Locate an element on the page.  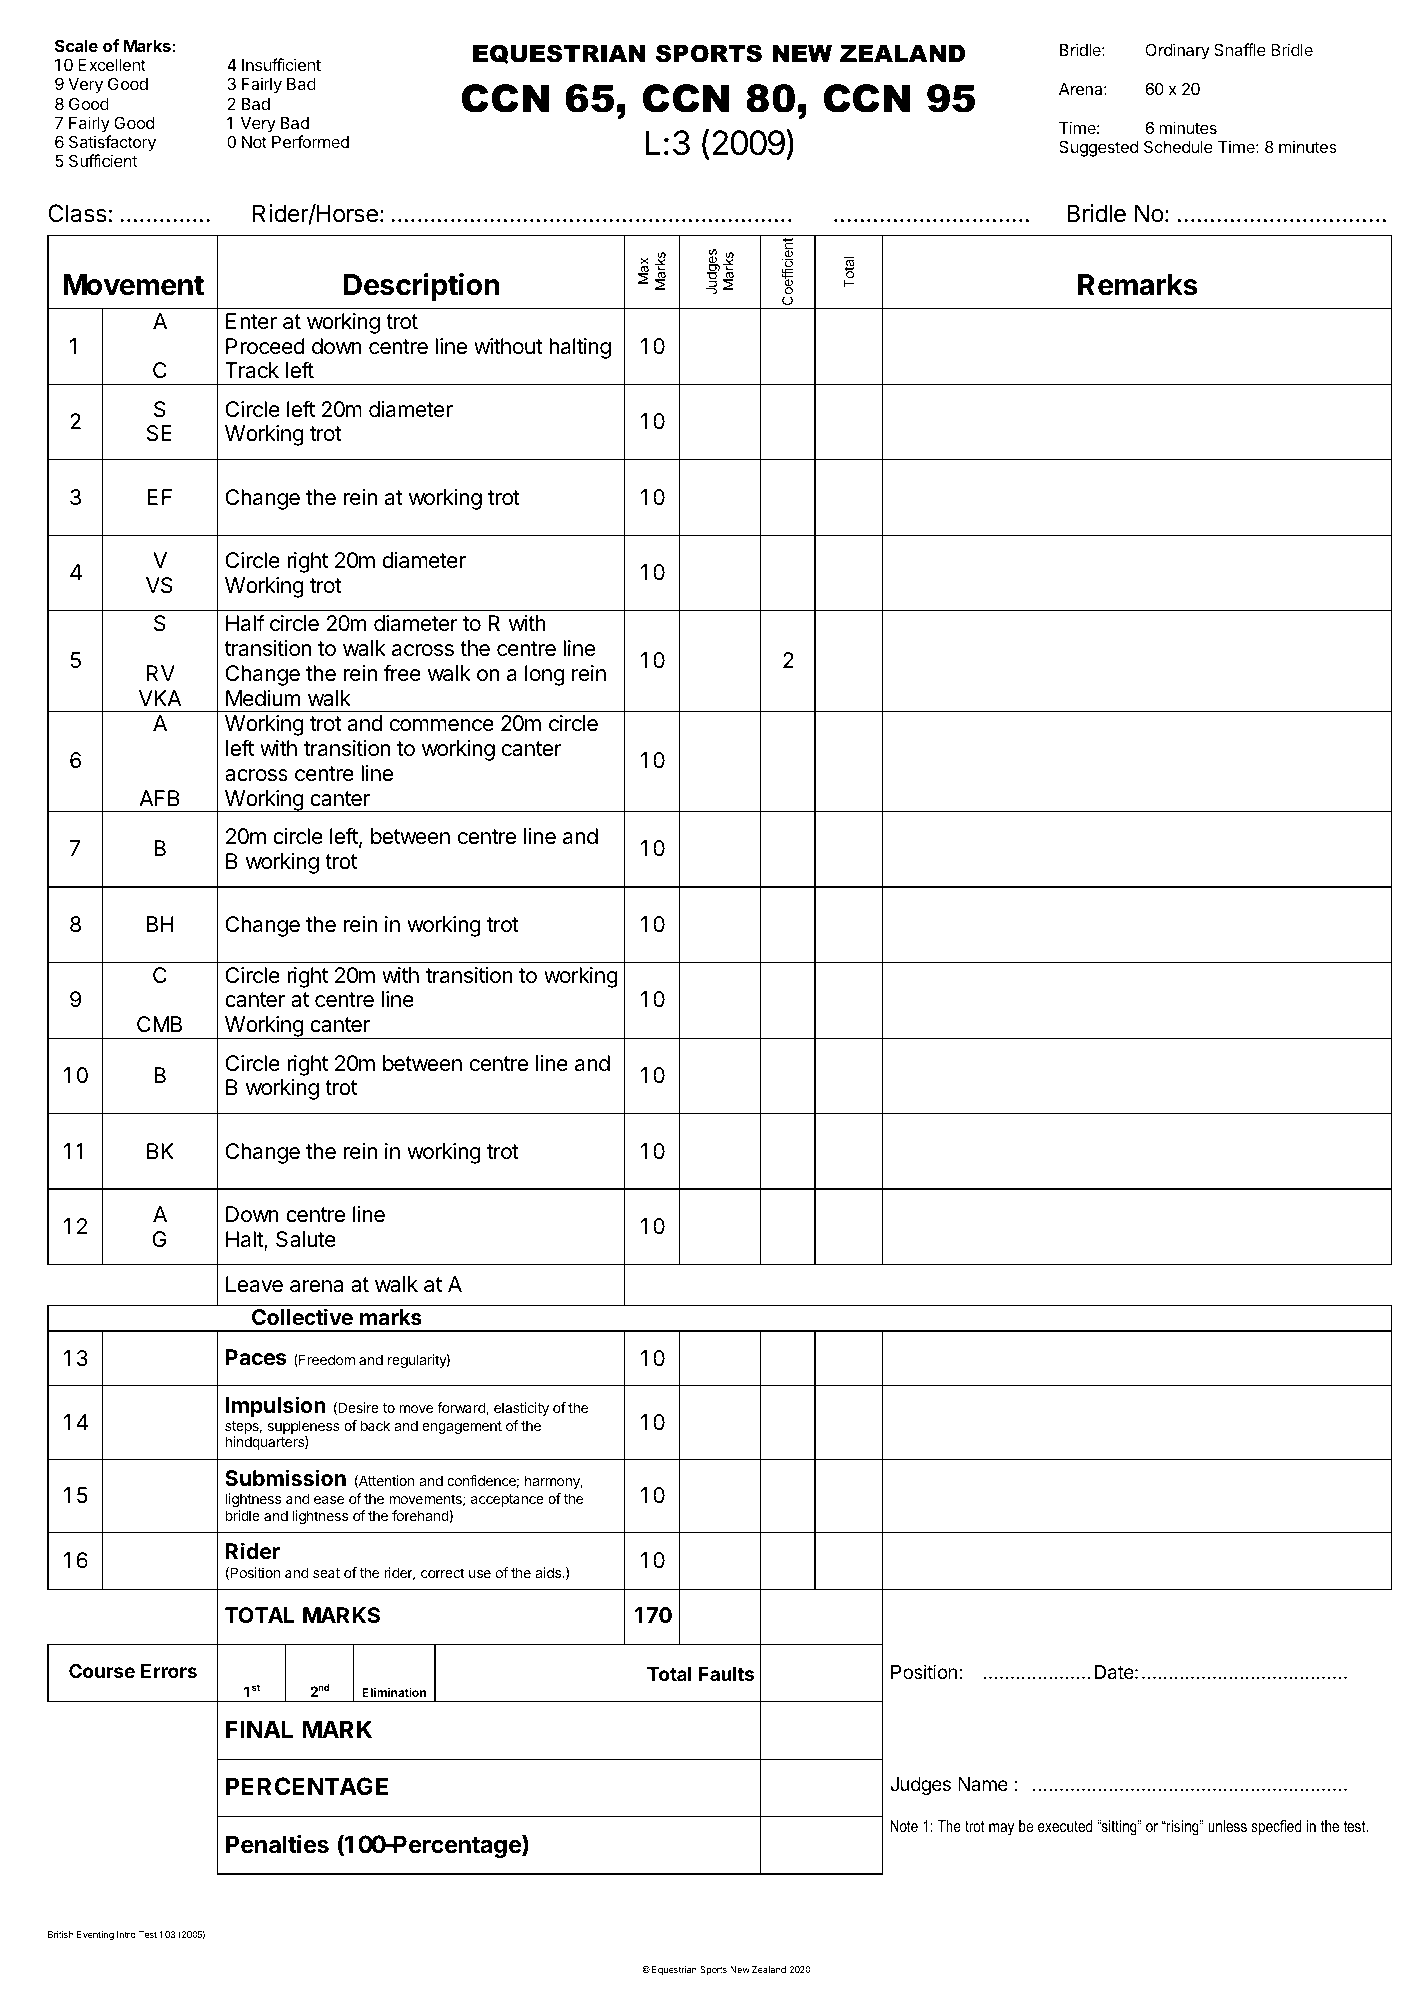
Penalties is located at coordinates (277, 1844).
